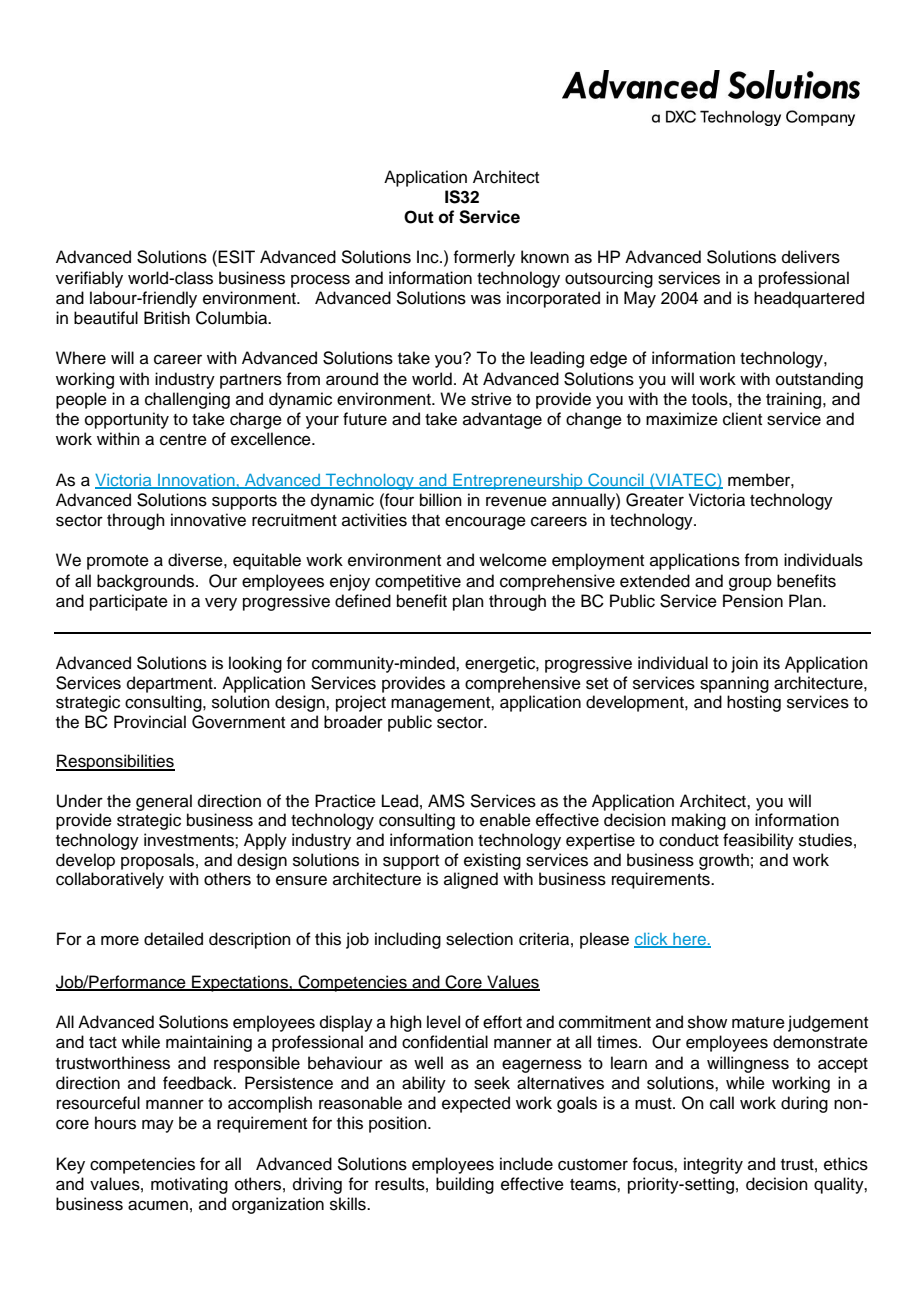 Image resolution: width=924 pixels, height=1307 pixels. What do you see at coordinates (713, 1165) in the screenshot?
I see `integrity` at bounding box center [713, 1165].
